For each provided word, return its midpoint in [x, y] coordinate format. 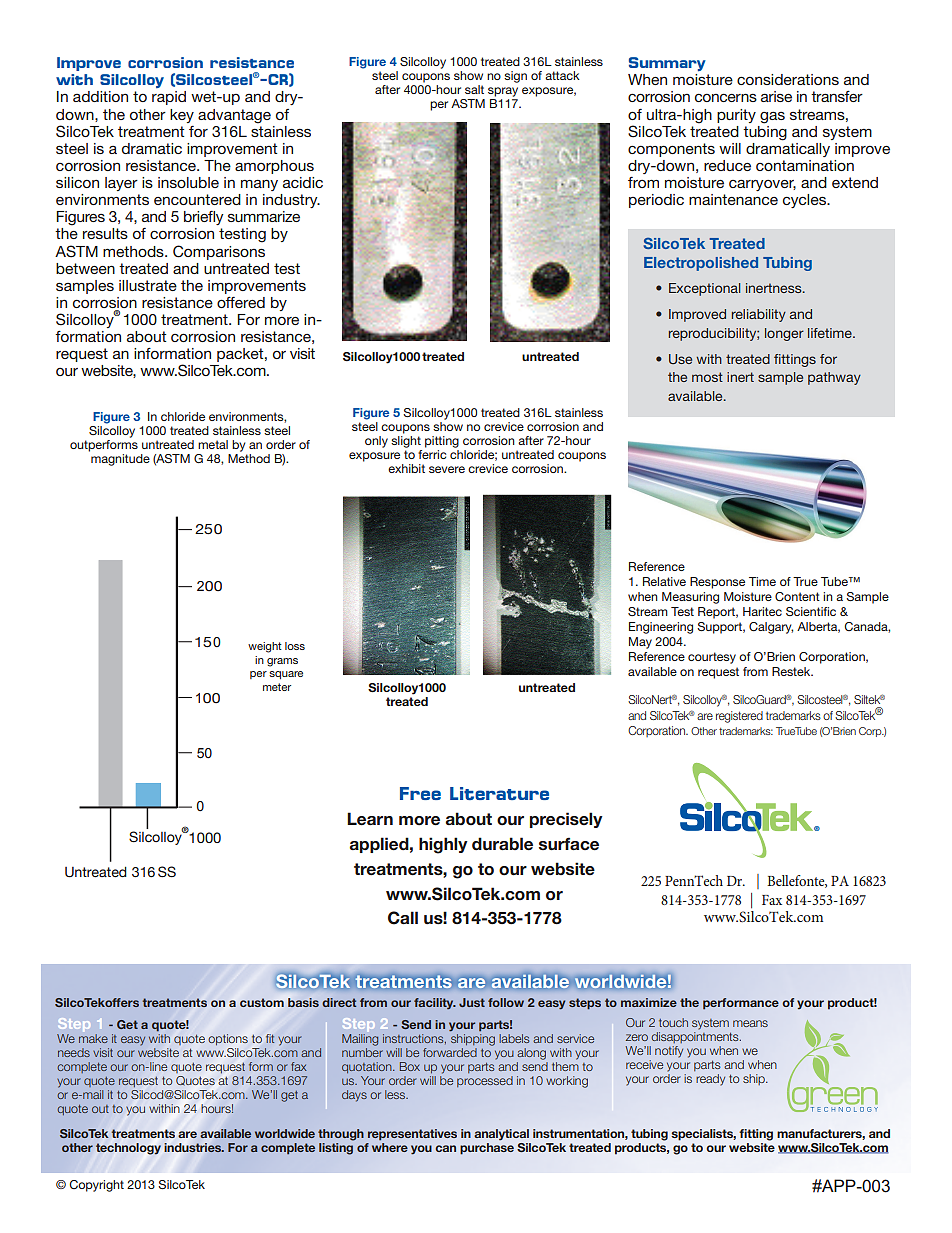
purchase [487, 1149]
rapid [169, 98]
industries [194, 1147]
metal [213, 444]
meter [277, 687]
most [707, 377]
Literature [499, 793]
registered [739, 717]
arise [776, 96]
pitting [442, 442]
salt [474, 89]
